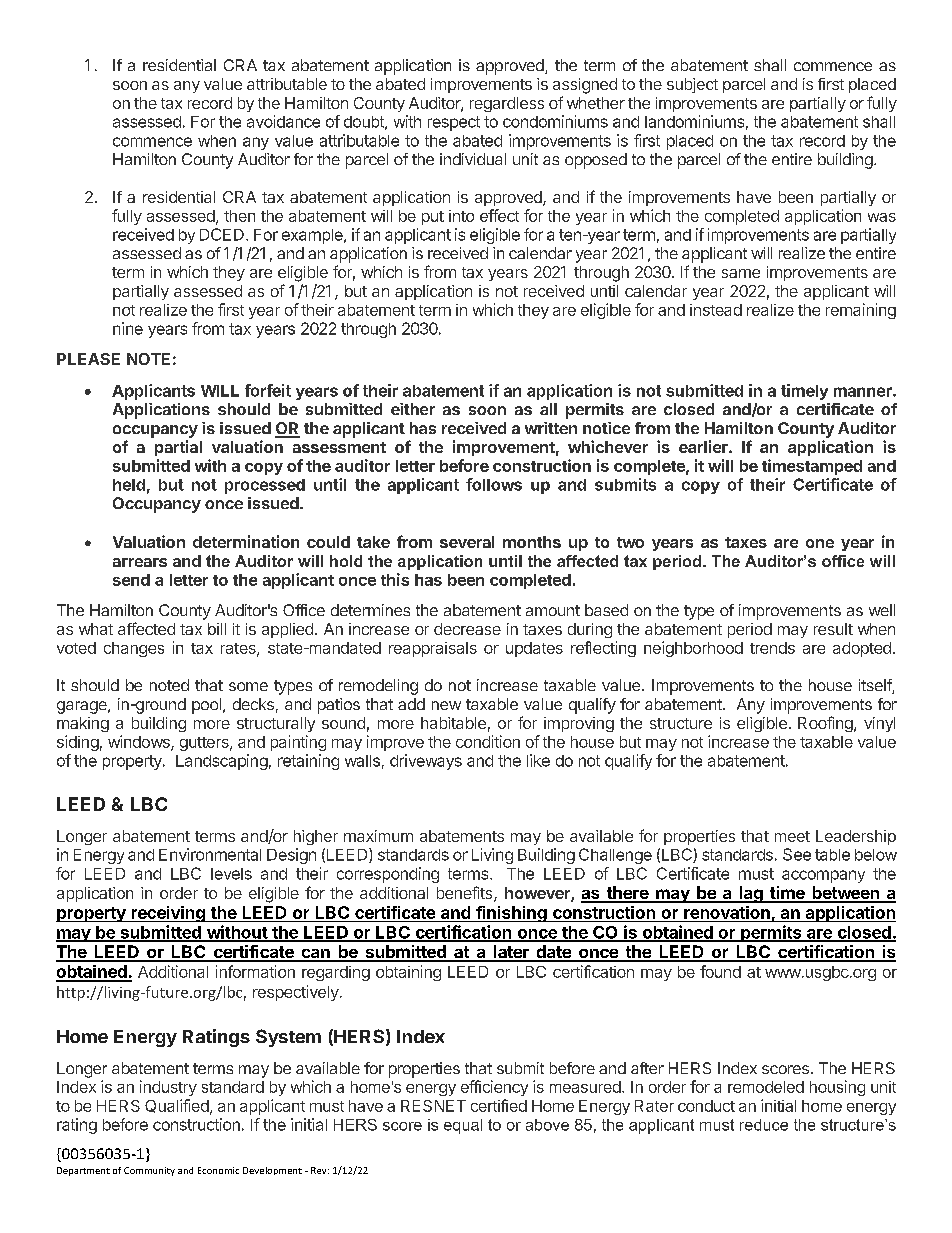  I want to click on driveways, so click(426, 762).
